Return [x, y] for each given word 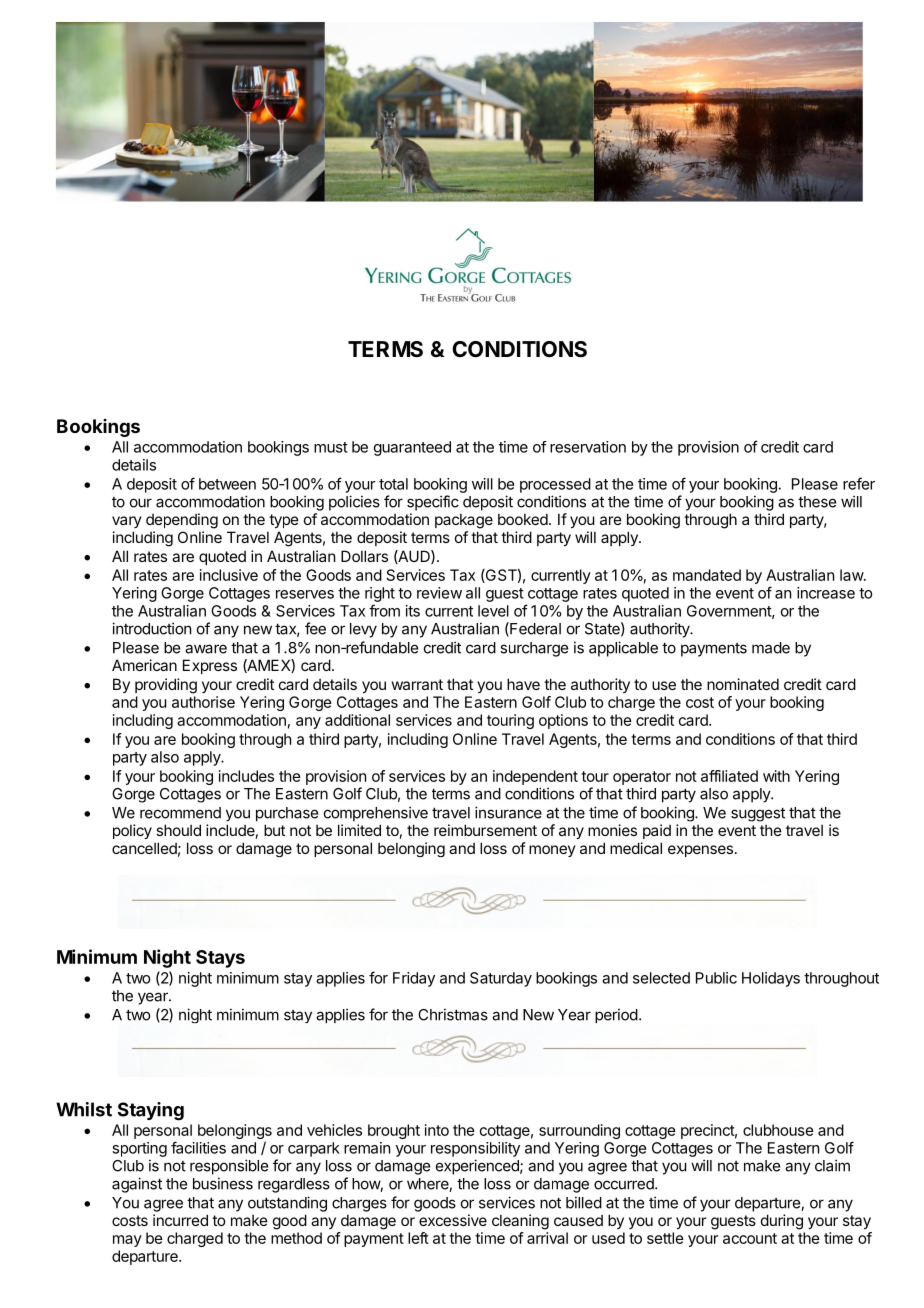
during [782, 1222]
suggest [758, 814]
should [178, 830]
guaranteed [412, 448]
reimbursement [485, 830]
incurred [180, 1220]
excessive [453, 1220]
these [817, 502]
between [227, 484]
